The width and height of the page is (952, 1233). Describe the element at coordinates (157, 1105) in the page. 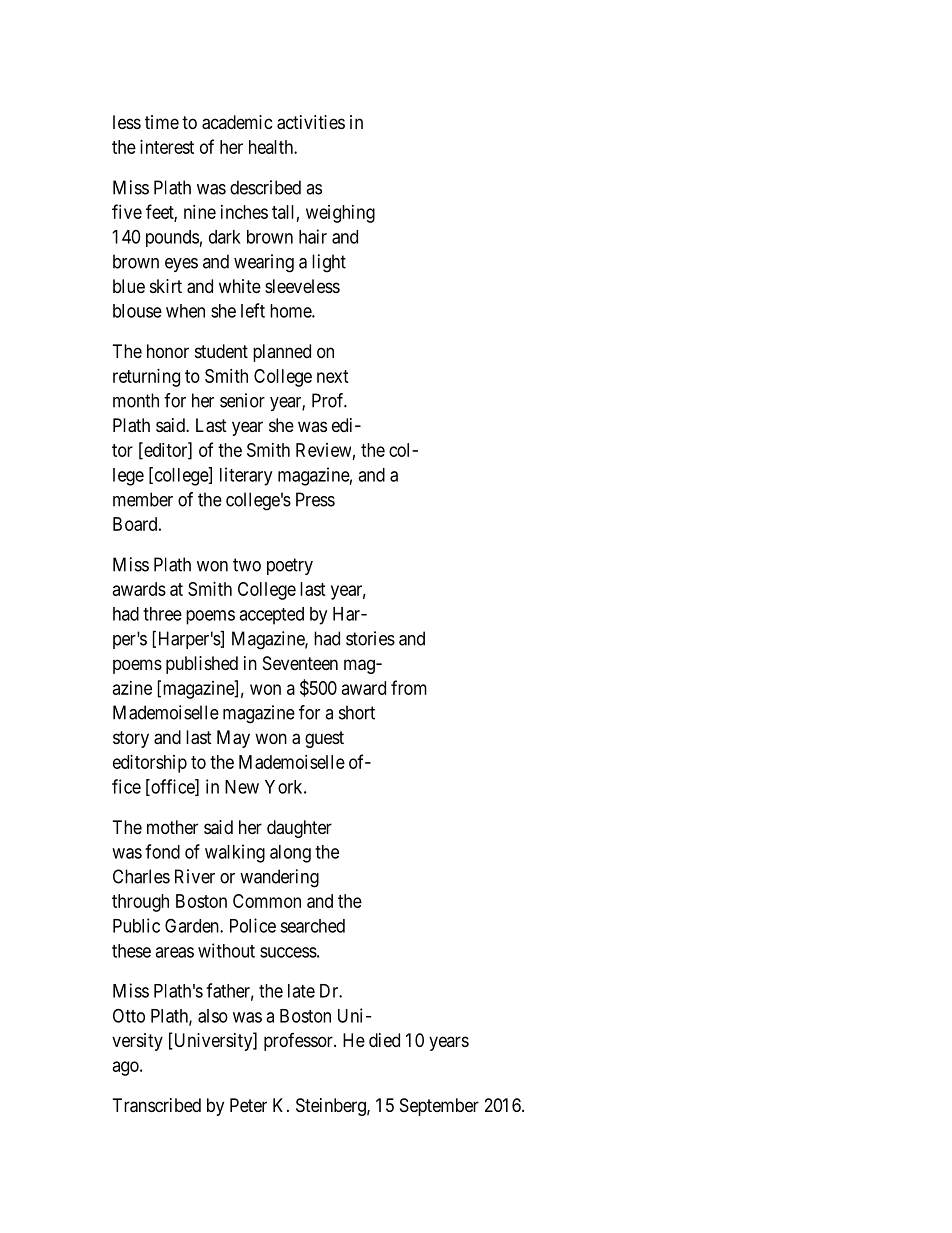

I see `Transcribed` at that location.
